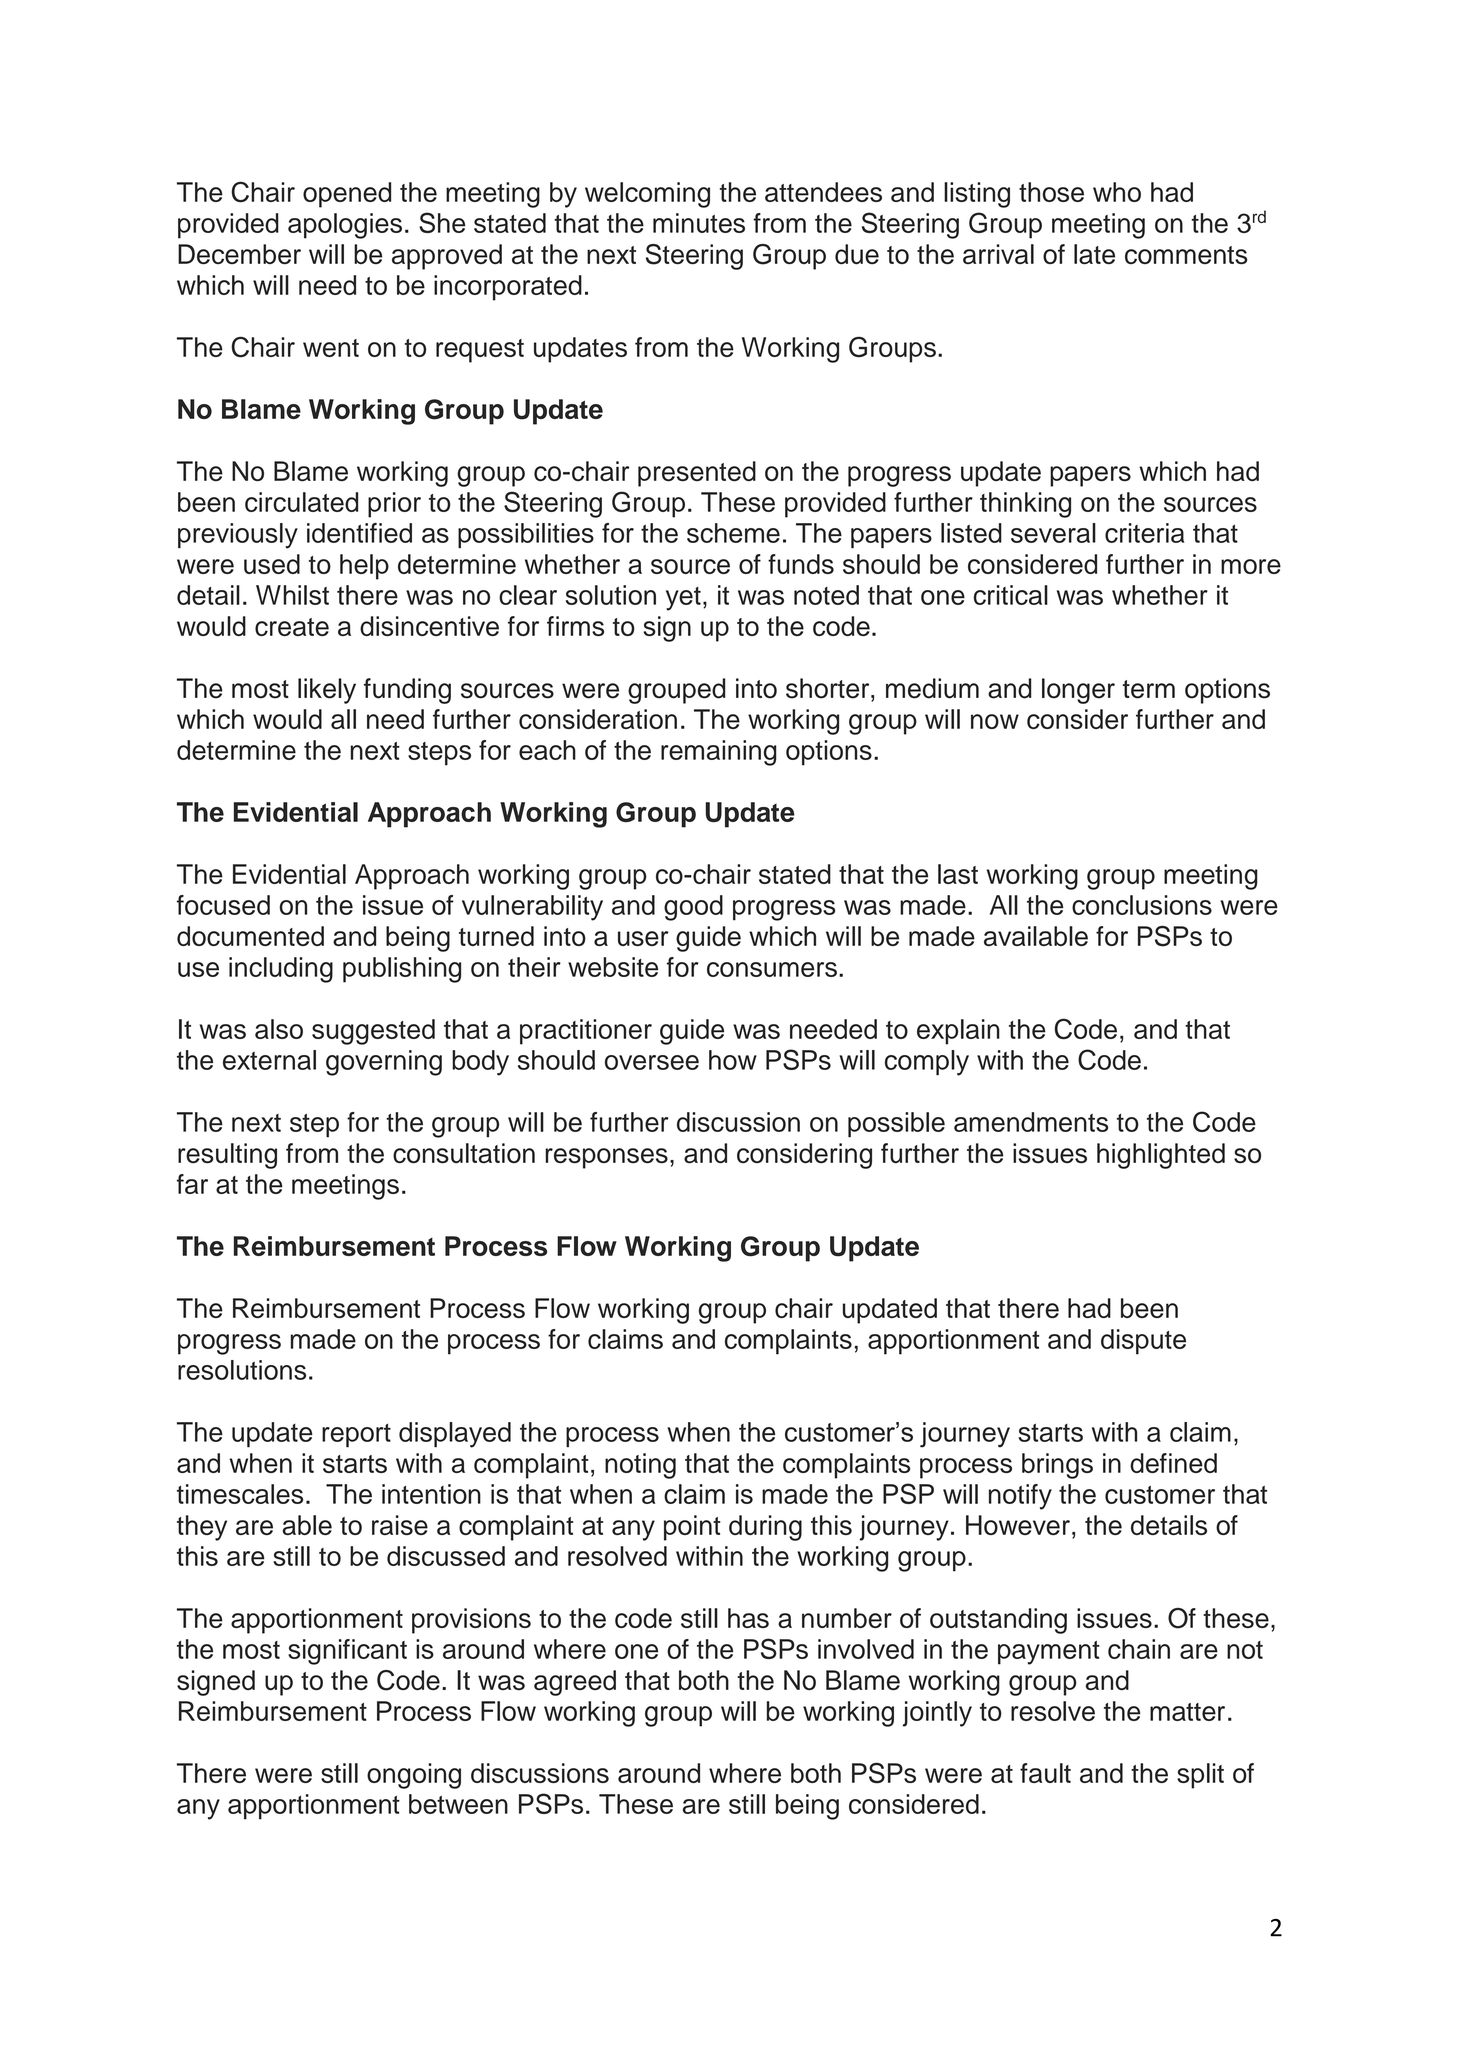 Image resolution: width=1459 pixels, height=2063 pixels. I want to click on apologies, so click(345, 226).
